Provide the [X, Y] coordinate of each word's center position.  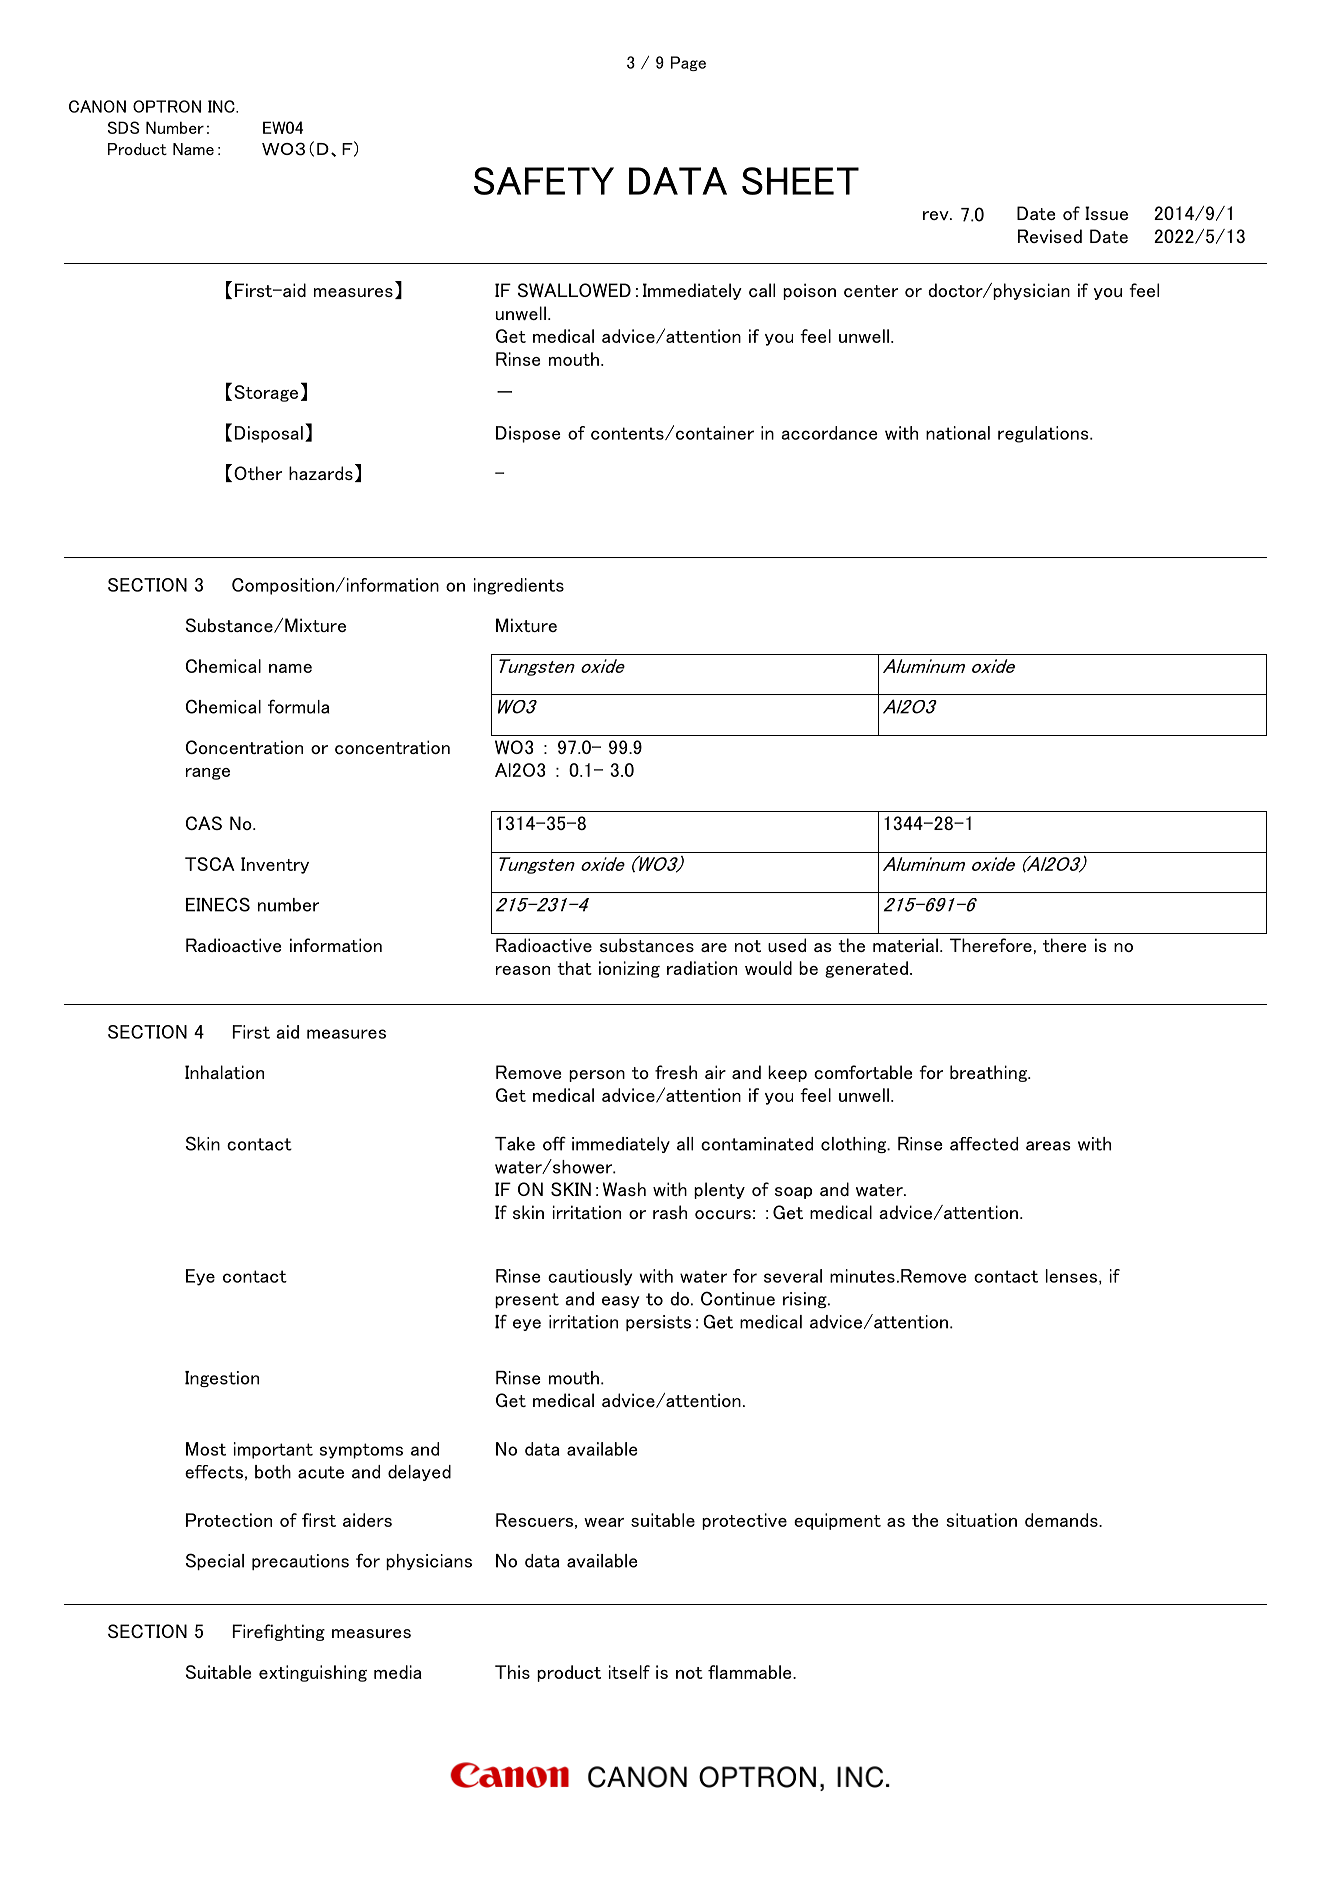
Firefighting [279, 1632]
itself [629, 1672]
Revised [1050, 236]
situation [981, 1520]
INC [222, 106]
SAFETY [544, 181]
